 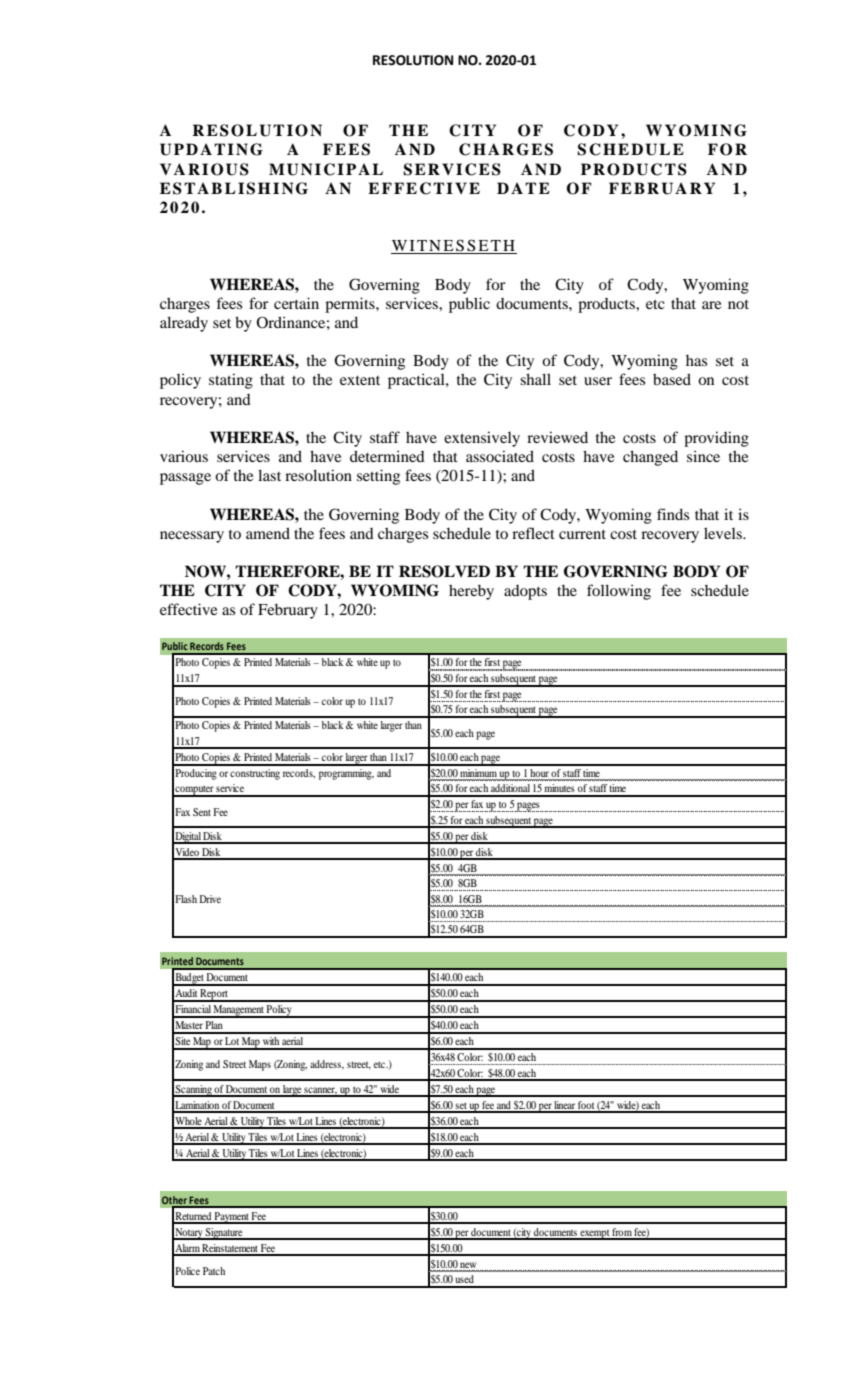 What do you see at coordinates (523, 188) in the screenshot?
I see `DATE` at bounding box center [523, 188].
